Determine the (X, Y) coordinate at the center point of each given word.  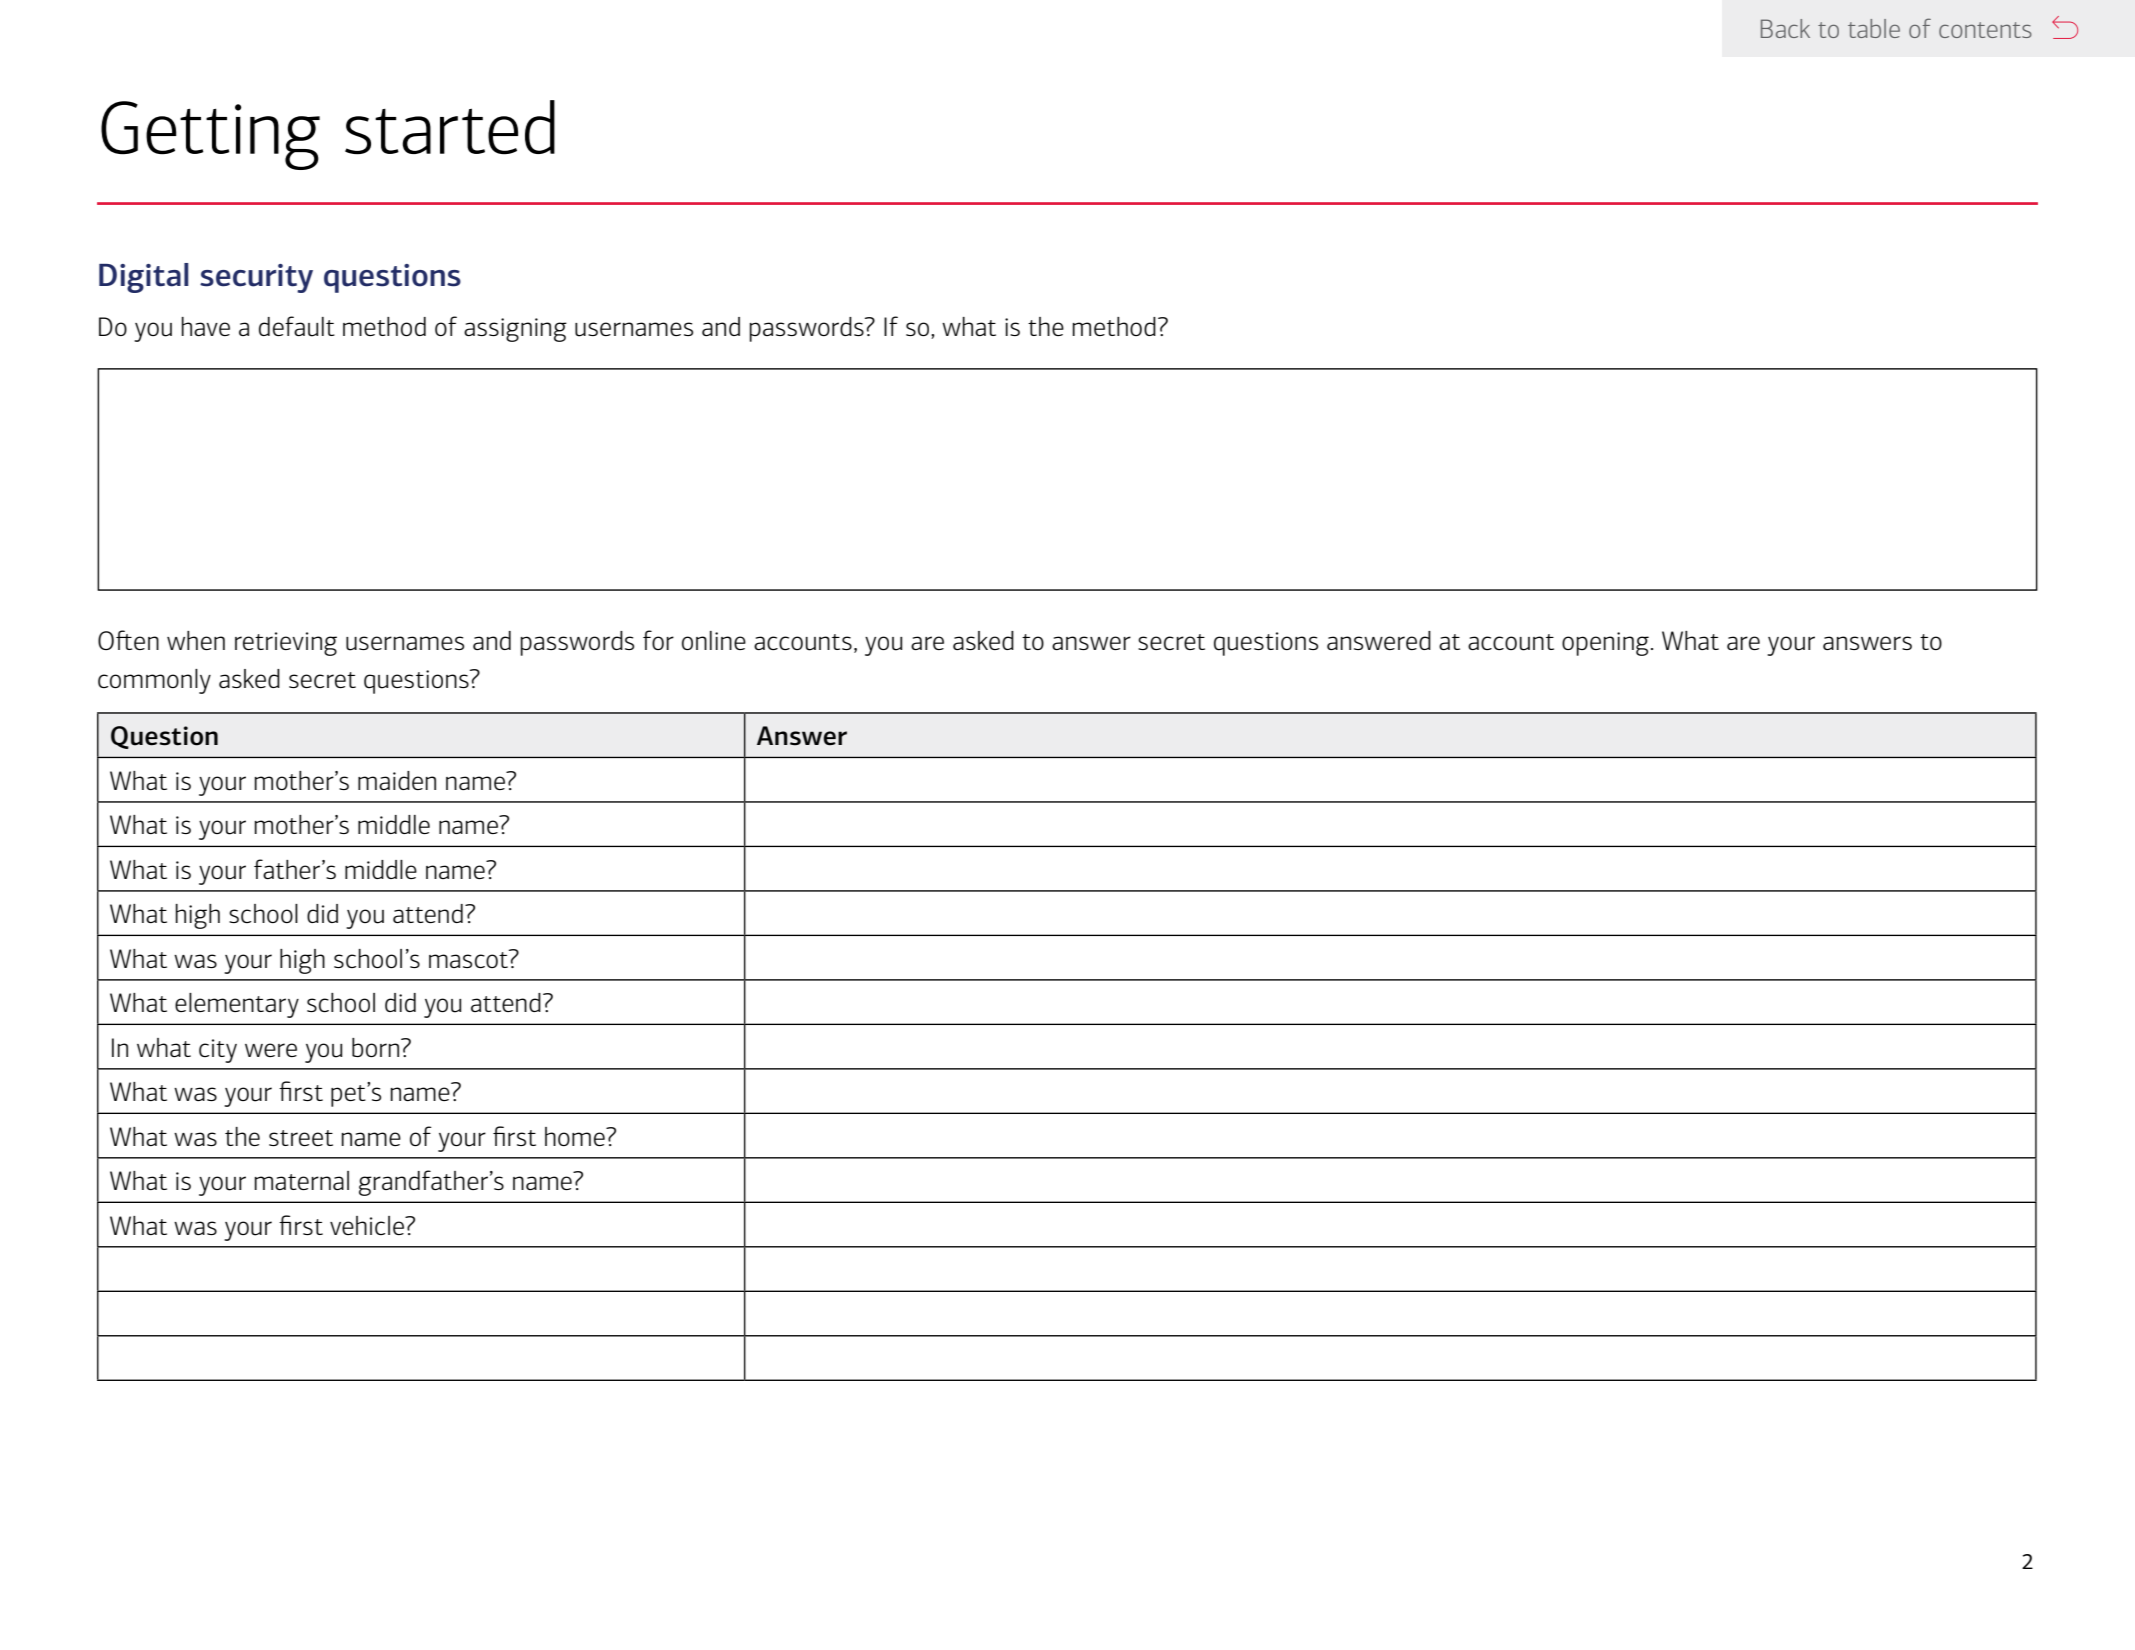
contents (1985, 30)
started (450, 127)
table (1874, 28)
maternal (301, 1180)
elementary (237, 1005)
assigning (515, 330)
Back (1785, 28)
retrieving (286, 644)
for (658, 640)
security (256, 278)
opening (1605, 644)
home (576, 1136)
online (714, 640)
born (377, 1047)
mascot (469, 958)
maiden (397, 780)
